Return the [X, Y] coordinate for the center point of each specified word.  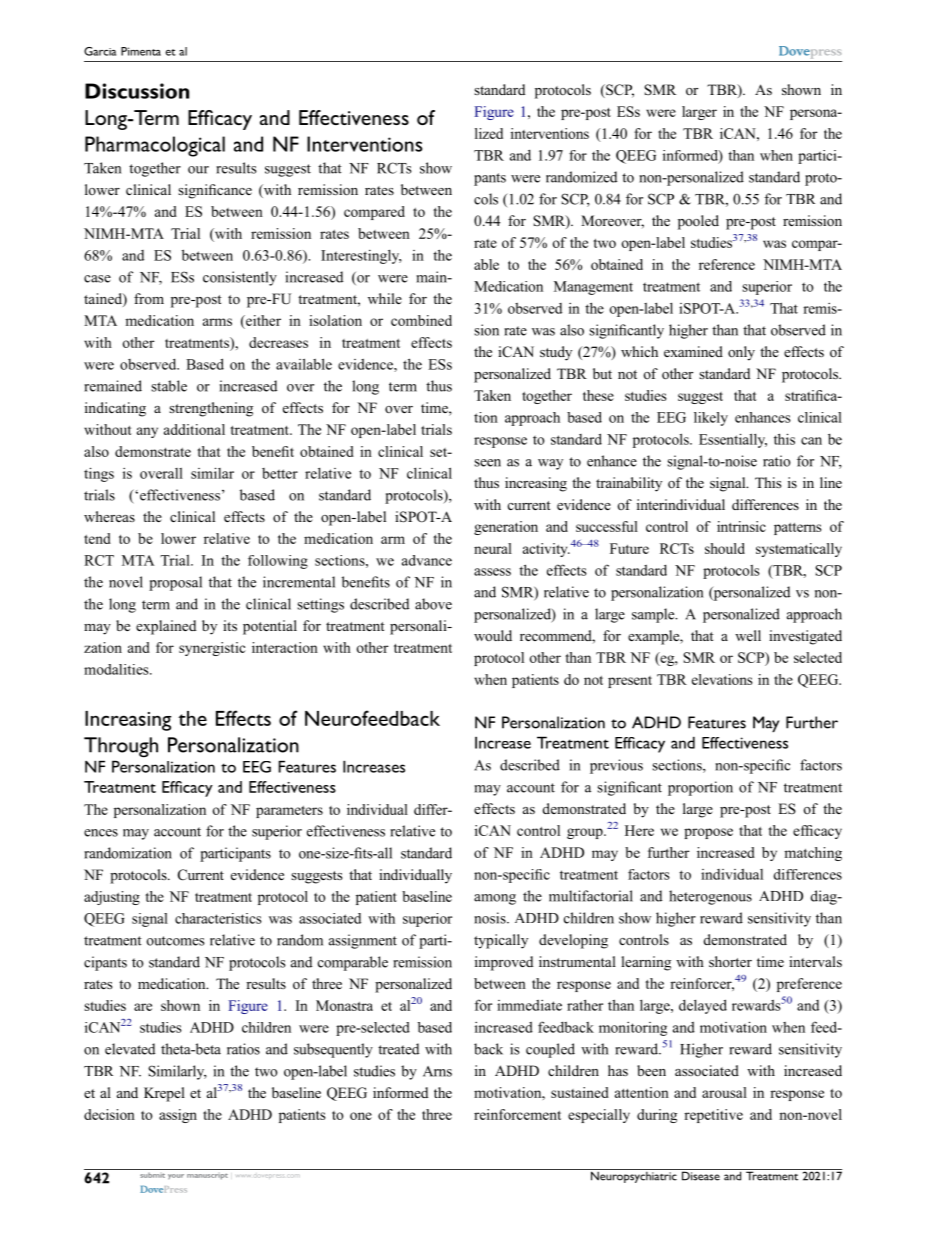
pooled [698, 222]
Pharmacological [155, 146]
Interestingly [361, 257]
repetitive [713, 1116]
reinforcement [517, 1114]
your [176, 1176]
